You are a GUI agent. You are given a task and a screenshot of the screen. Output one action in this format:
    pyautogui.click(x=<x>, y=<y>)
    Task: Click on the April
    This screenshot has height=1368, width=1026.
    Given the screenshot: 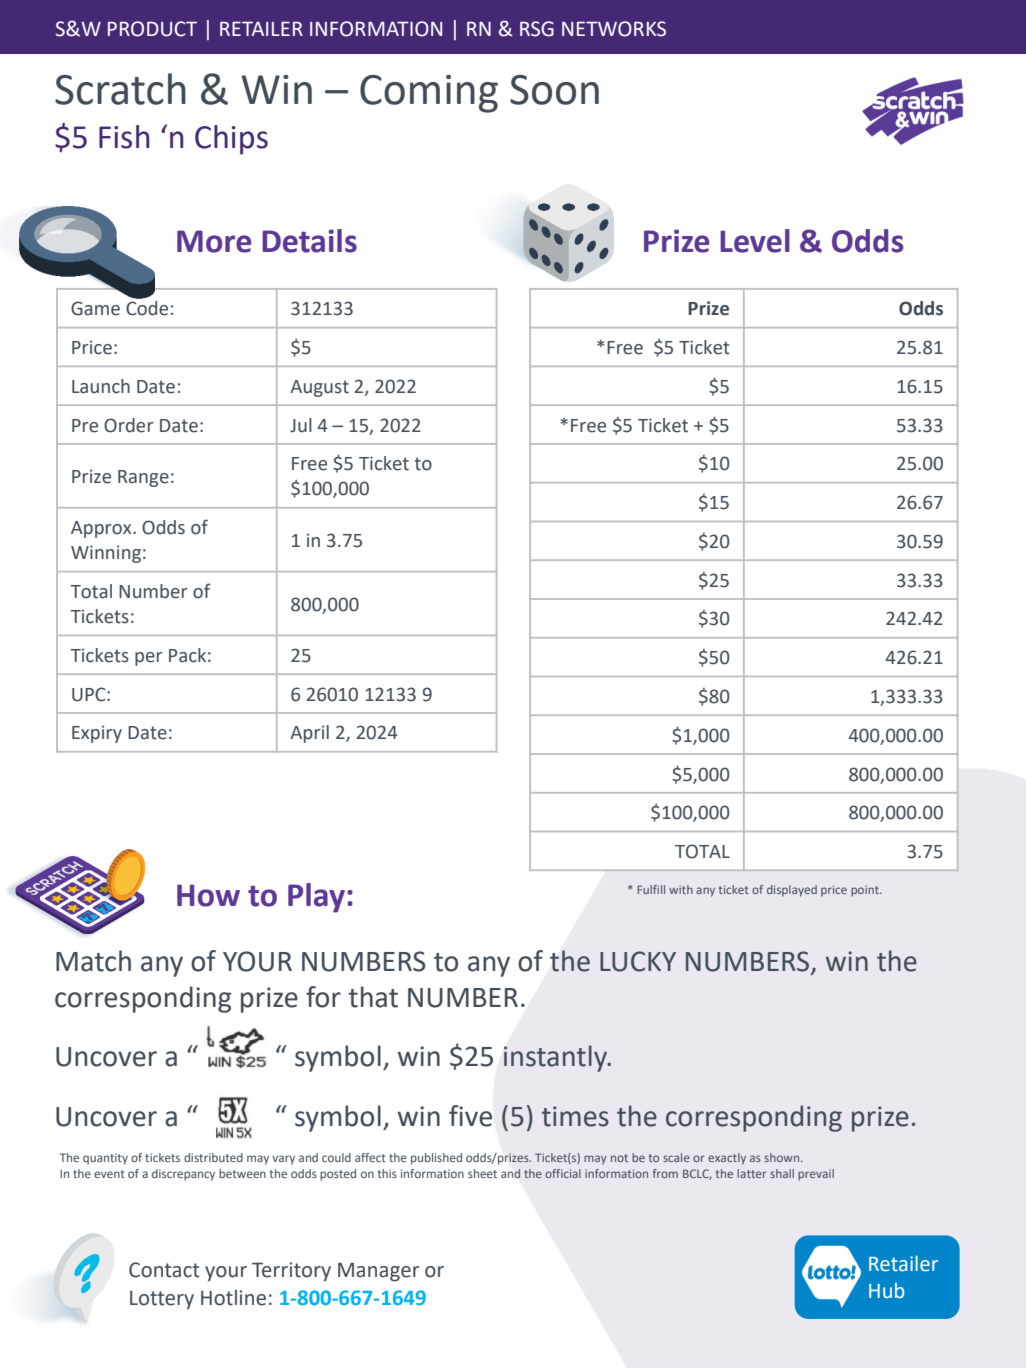 What is the action you would take?
    pyautogui.click(x=309, y=734)
